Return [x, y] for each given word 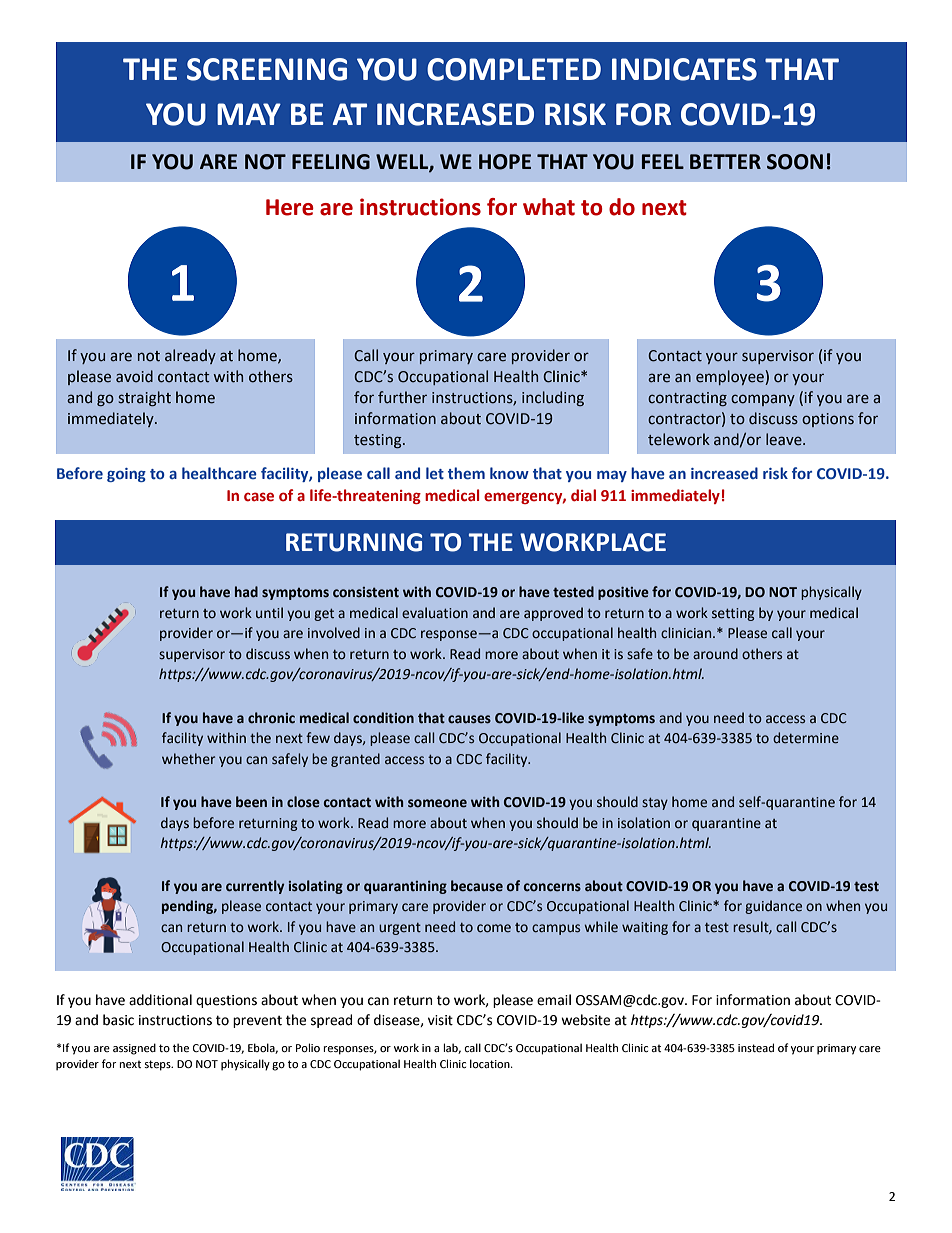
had [246, 592]
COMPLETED [514, 69]
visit [440, 1020]
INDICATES [684, 69]
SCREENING [267, 69]
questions [226, 1001]
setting [733, 614]
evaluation [435, 613]
